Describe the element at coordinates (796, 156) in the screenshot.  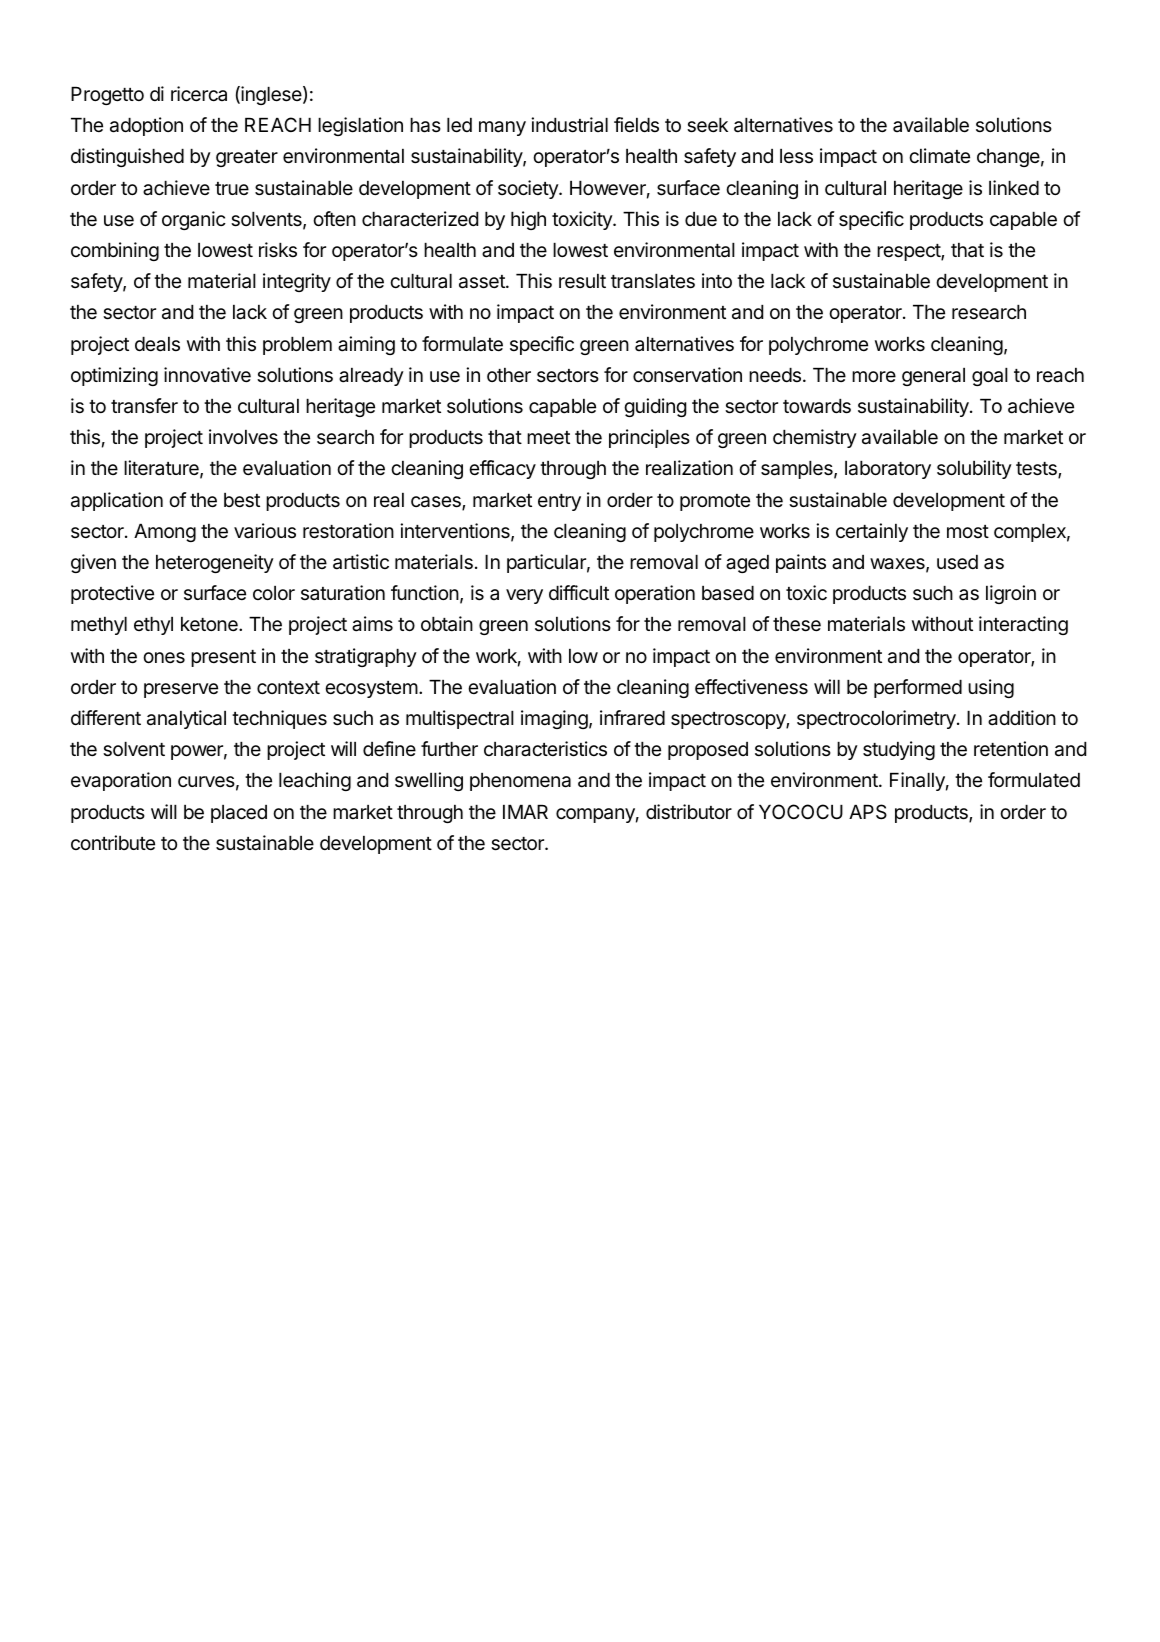
I see `less` at that location.
